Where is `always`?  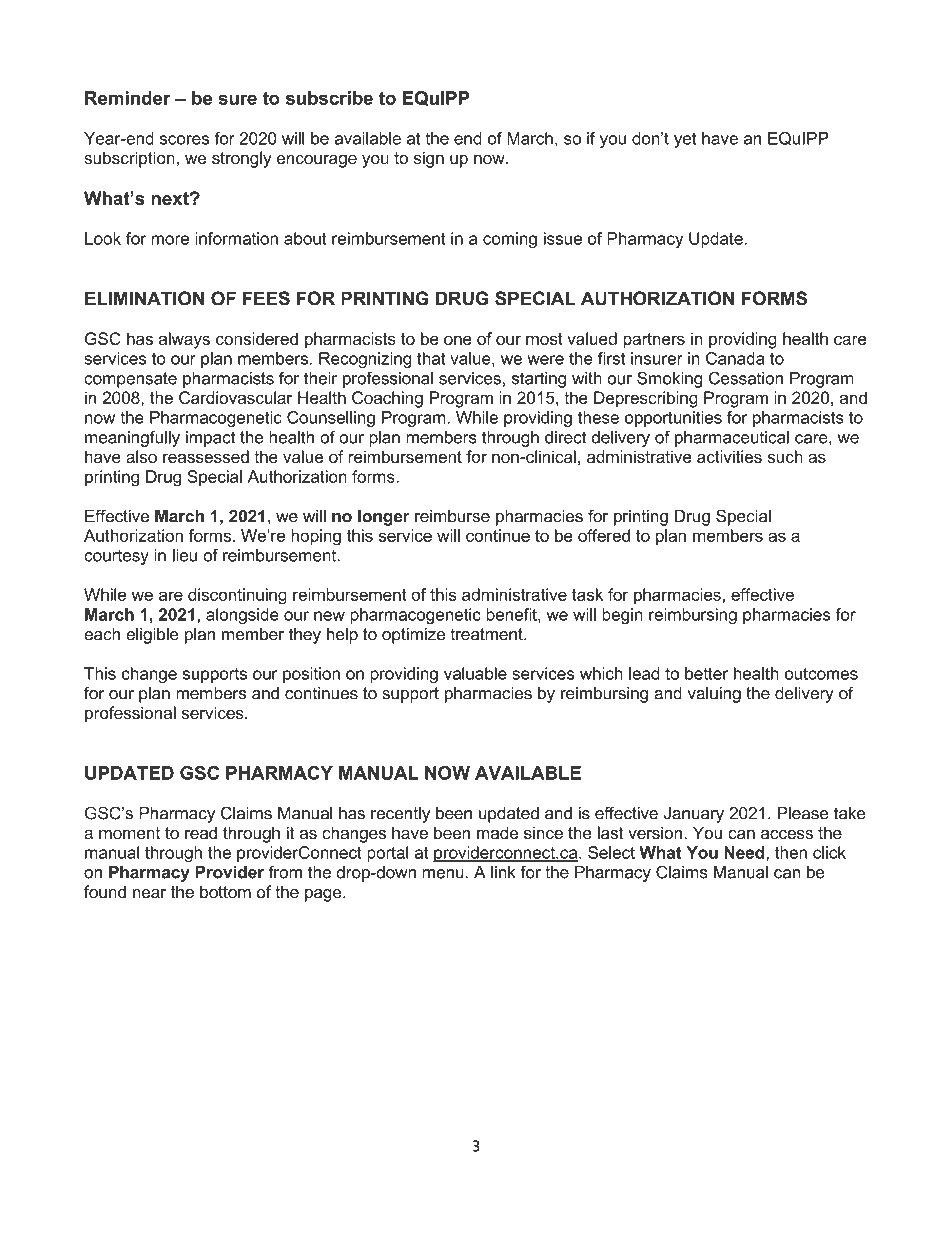 always is located at coordinates (184, 340).
